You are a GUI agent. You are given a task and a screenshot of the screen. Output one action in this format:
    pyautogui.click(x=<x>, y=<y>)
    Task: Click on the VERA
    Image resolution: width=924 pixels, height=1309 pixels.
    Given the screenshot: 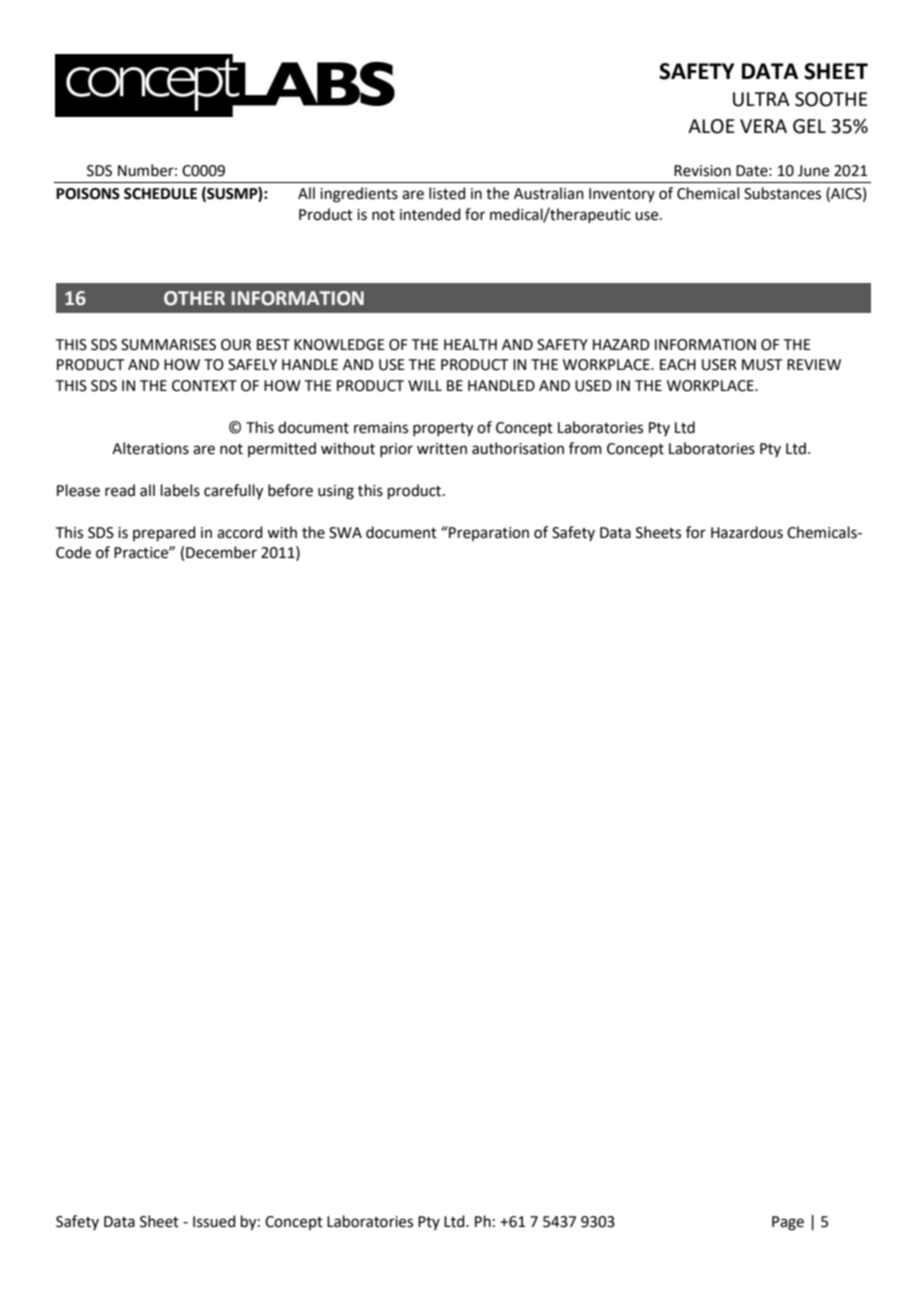 What is the action you would take?
    pyautogui.click(x=763, y=126)
